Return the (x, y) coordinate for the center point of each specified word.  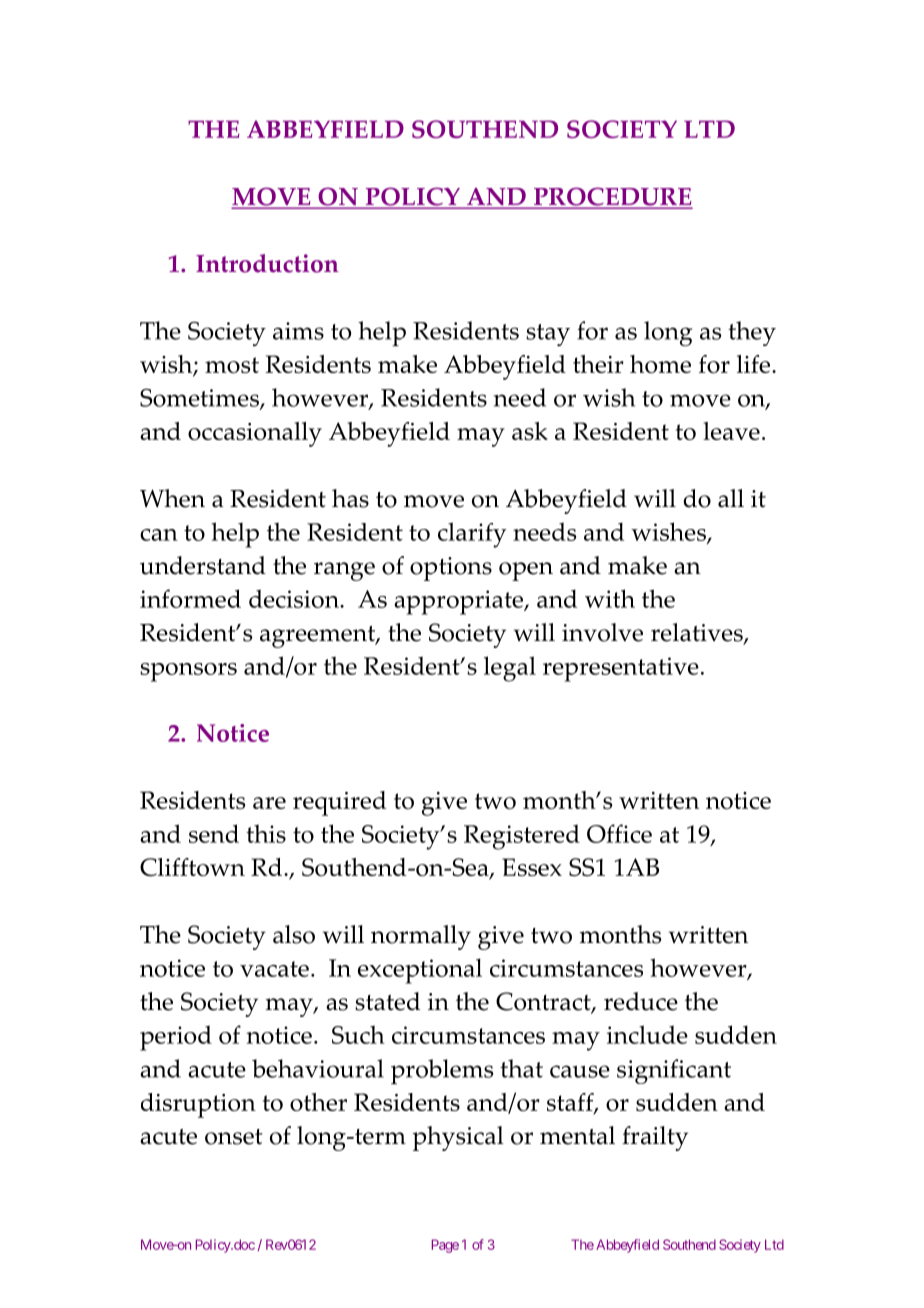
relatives (698, 633)
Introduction (267, 263)
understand (203, 565)
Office (619, 833)
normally (421, 937)
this (266, 833)
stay (548, 335)
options (451, 569)
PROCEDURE (611, 197)
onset (234, 1137)
